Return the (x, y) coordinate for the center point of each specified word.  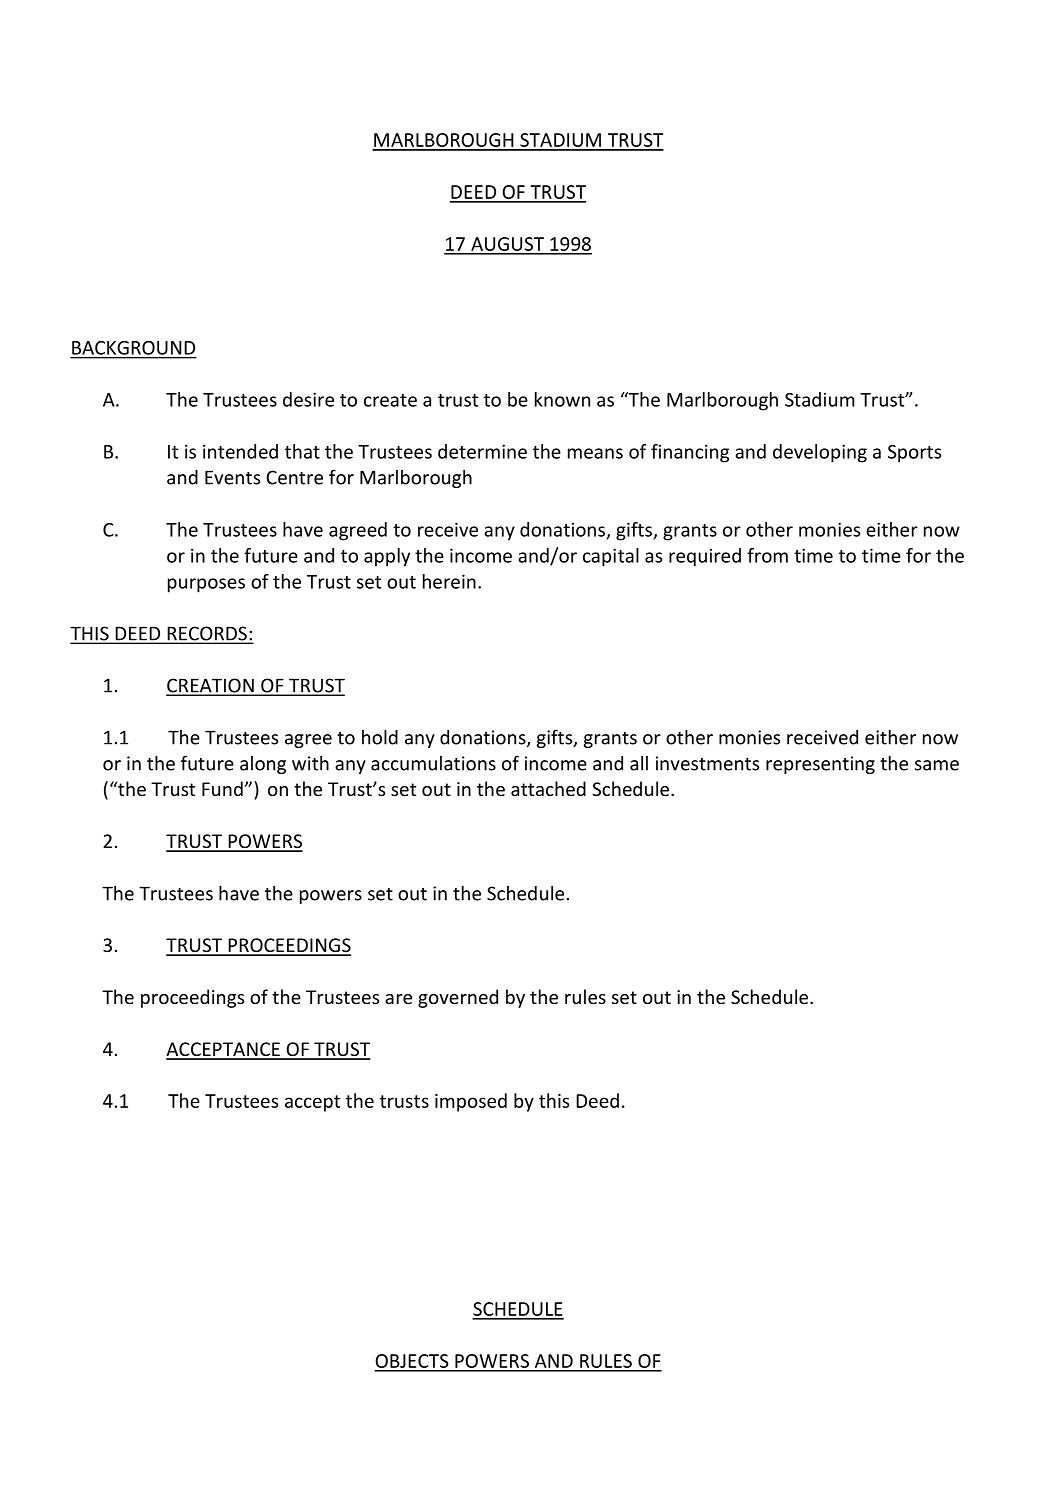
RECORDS (207, 634)
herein (449, 581)
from (767, 555)
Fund (222, 788)
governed (458, 998)
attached (548, 788)
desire (308, 399)
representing (820, 765)
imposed (471, 1102)
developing (820, 453)
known (562, 399)
